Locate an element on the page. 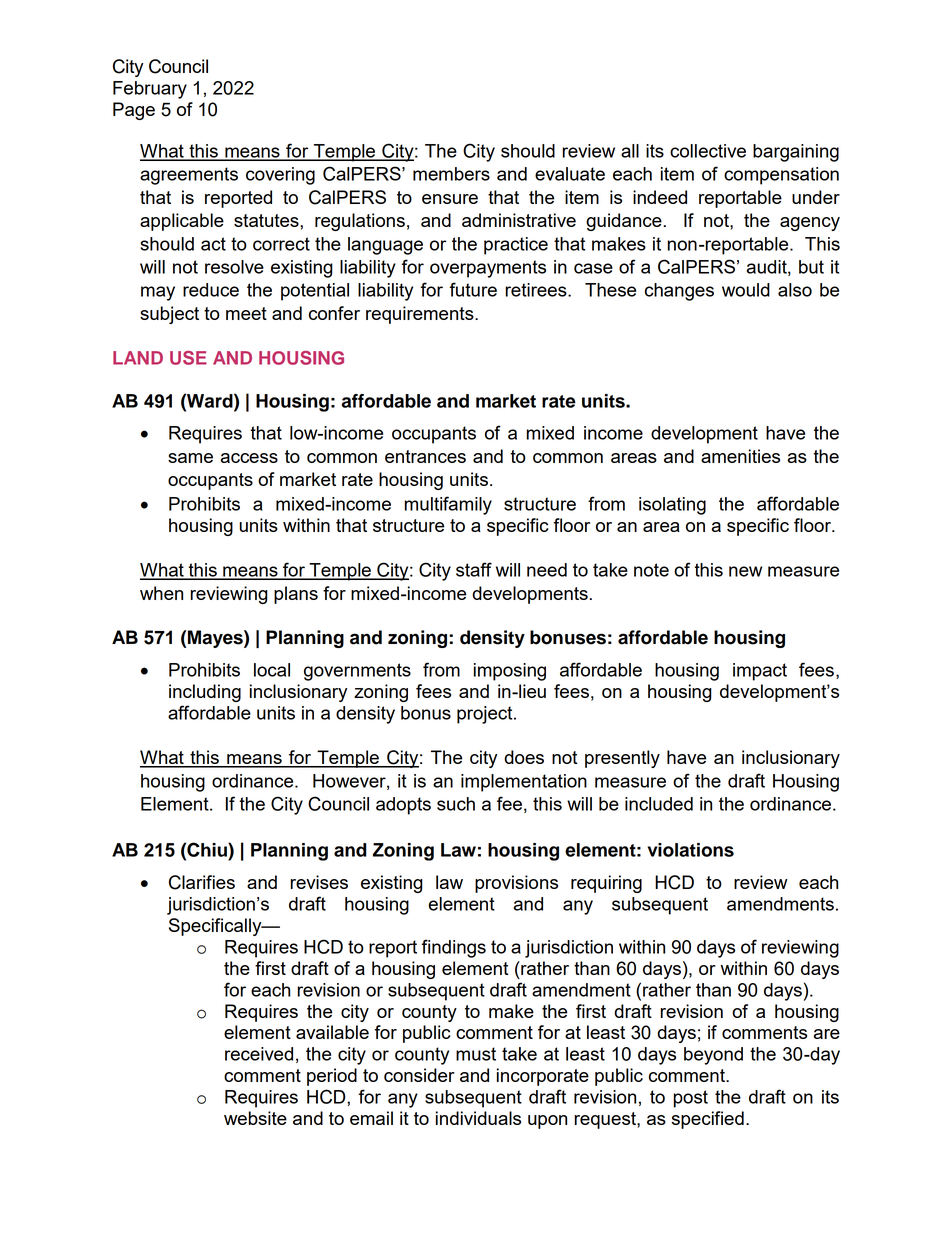 The image size is (952, 1233). collective is located at coordinates (708, 151).
